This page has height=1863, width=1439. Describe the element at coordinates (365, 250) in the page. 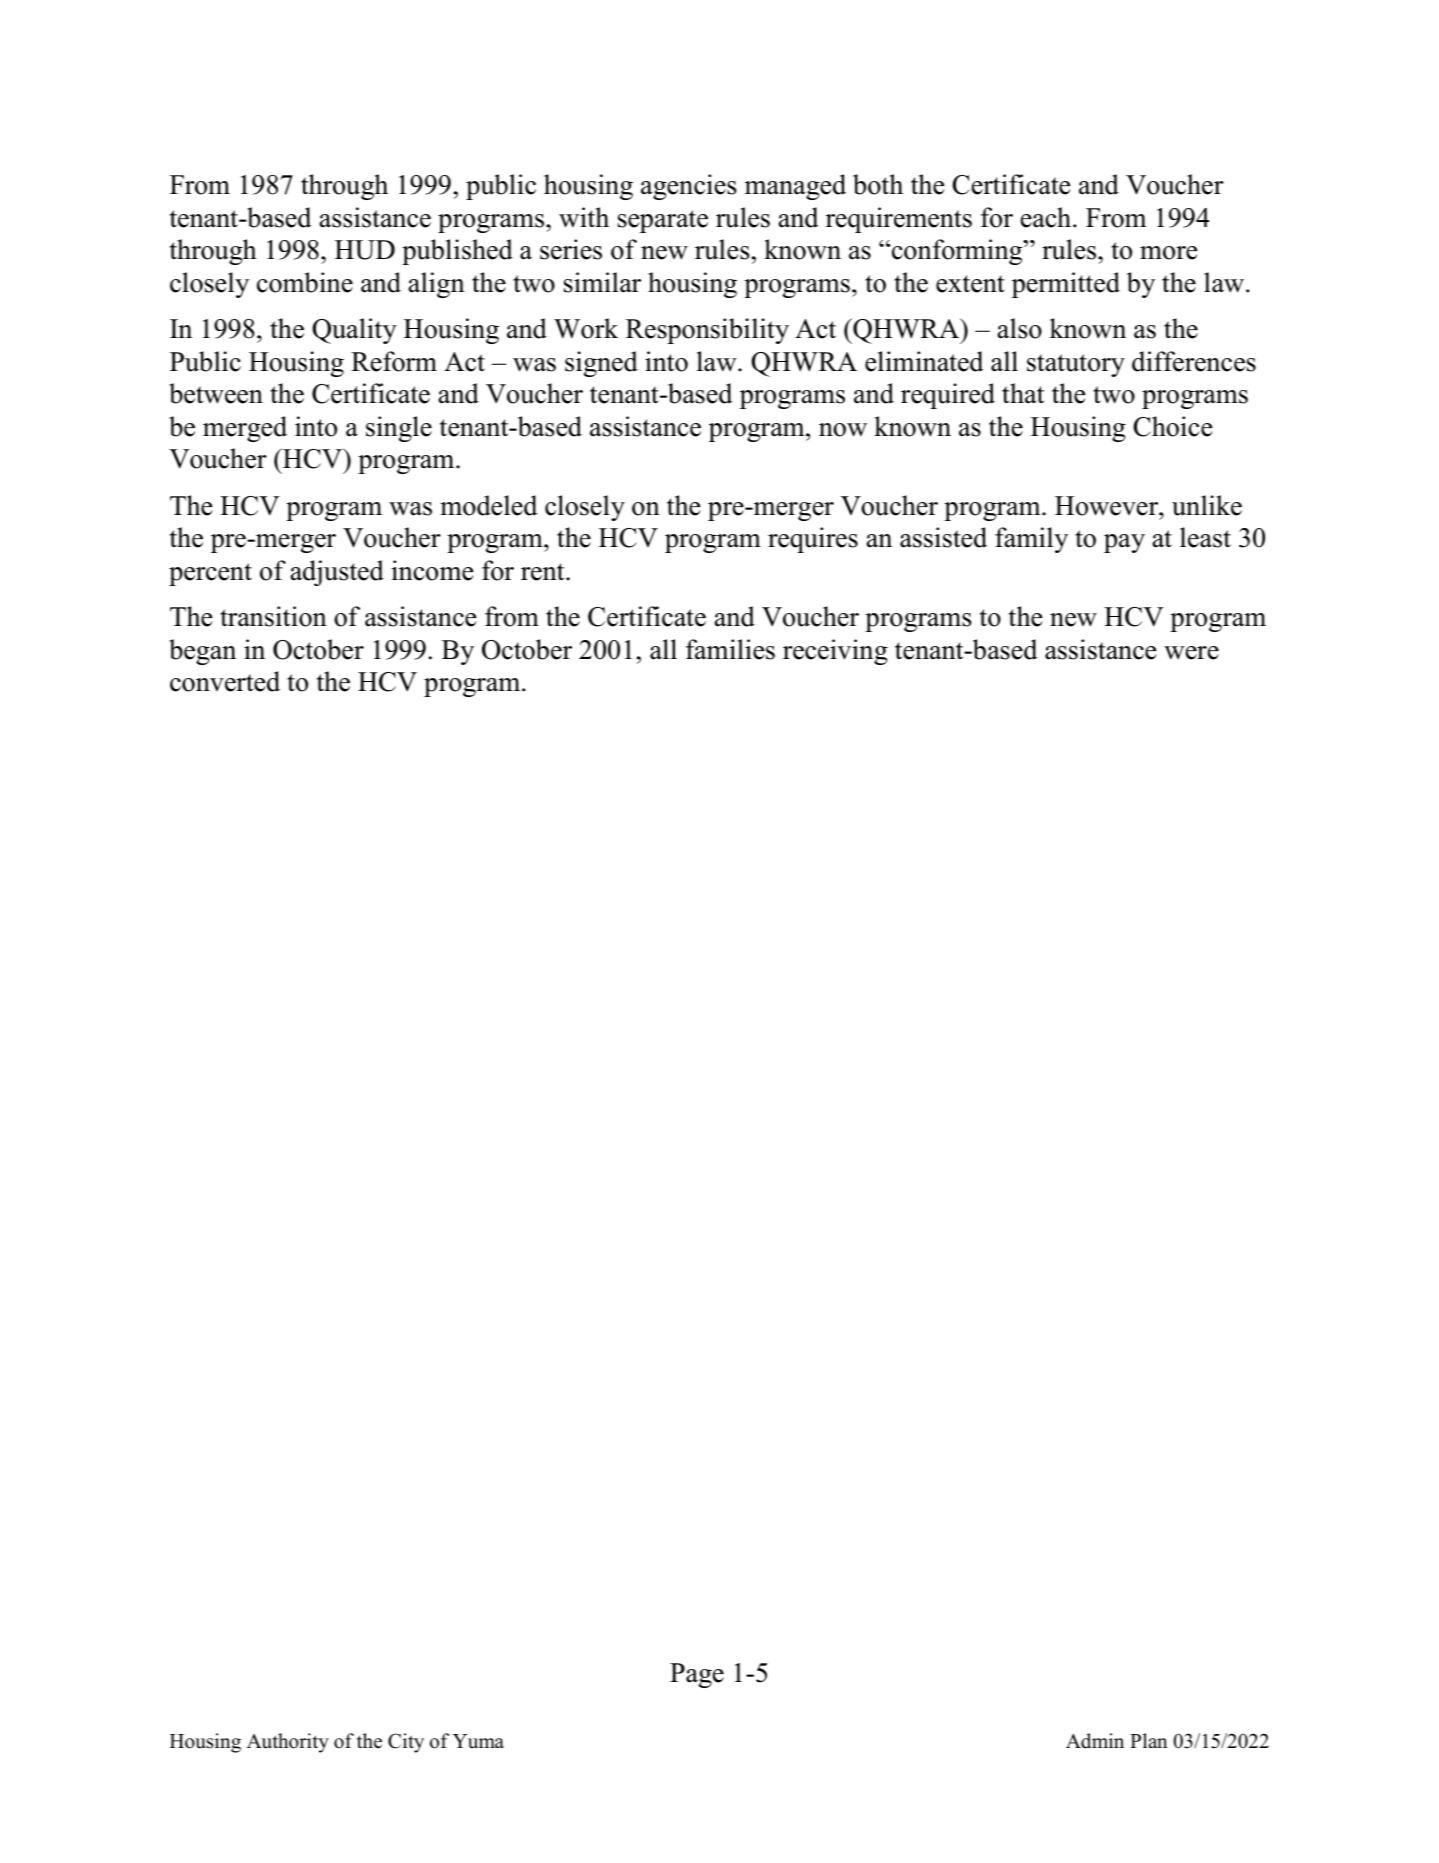

I see `HUD` at that location.
